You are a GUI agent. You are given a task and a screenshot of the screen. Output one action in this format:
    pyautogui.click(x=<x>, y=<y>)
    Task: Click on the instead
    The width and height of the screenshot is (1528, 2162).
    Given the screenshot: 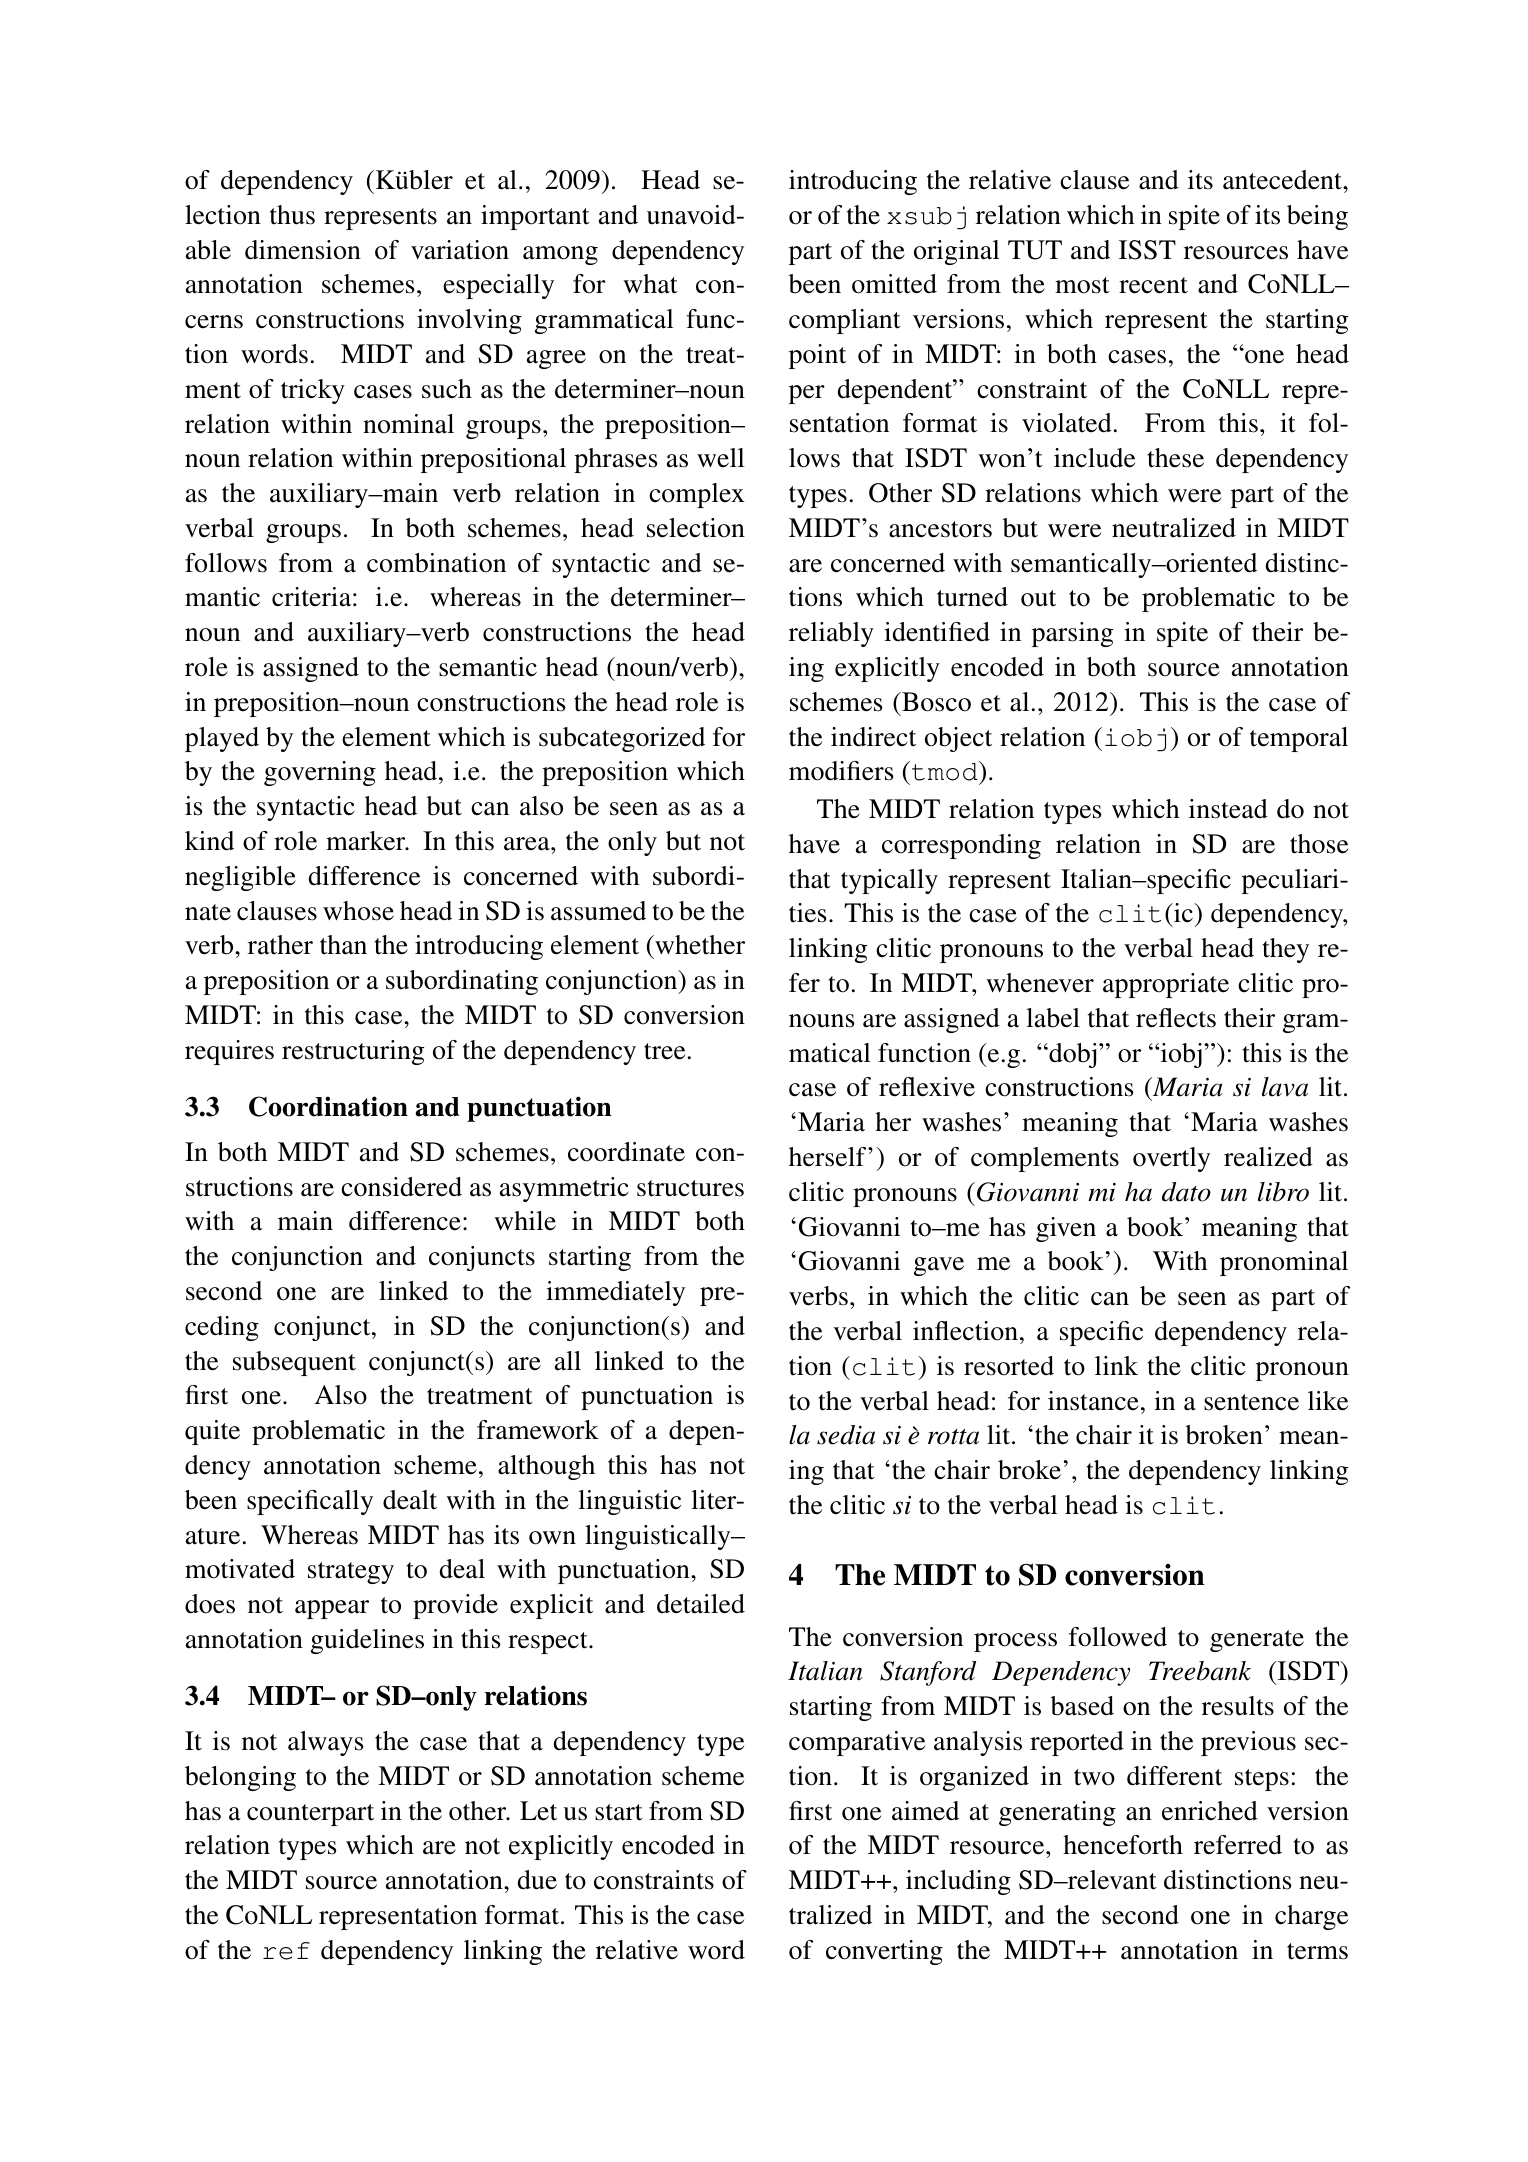 What is the action you would take?
    pyautogui.click(x=1228, y=809)
